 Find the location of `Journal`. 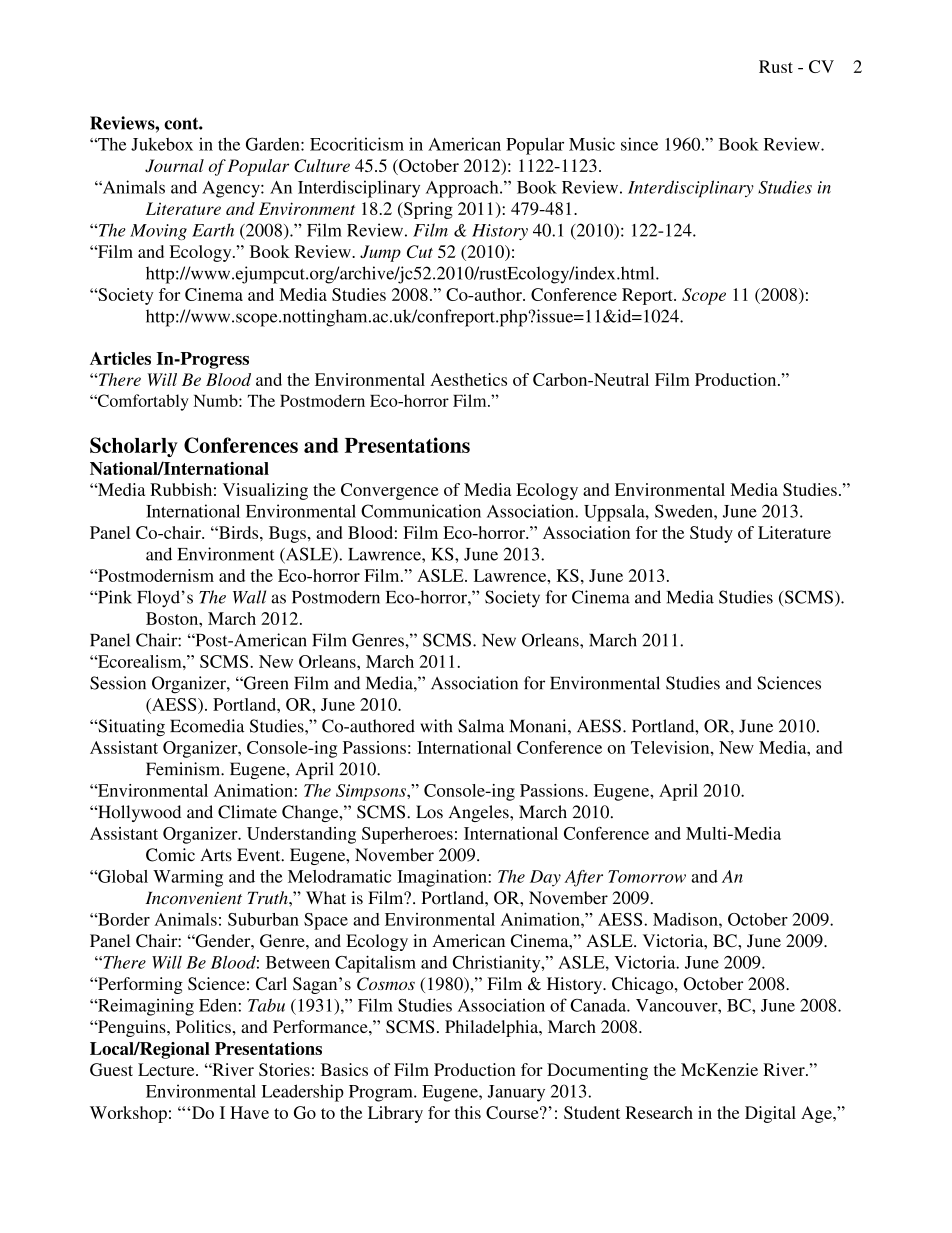

Journal is located at coordinates (174, 166).
